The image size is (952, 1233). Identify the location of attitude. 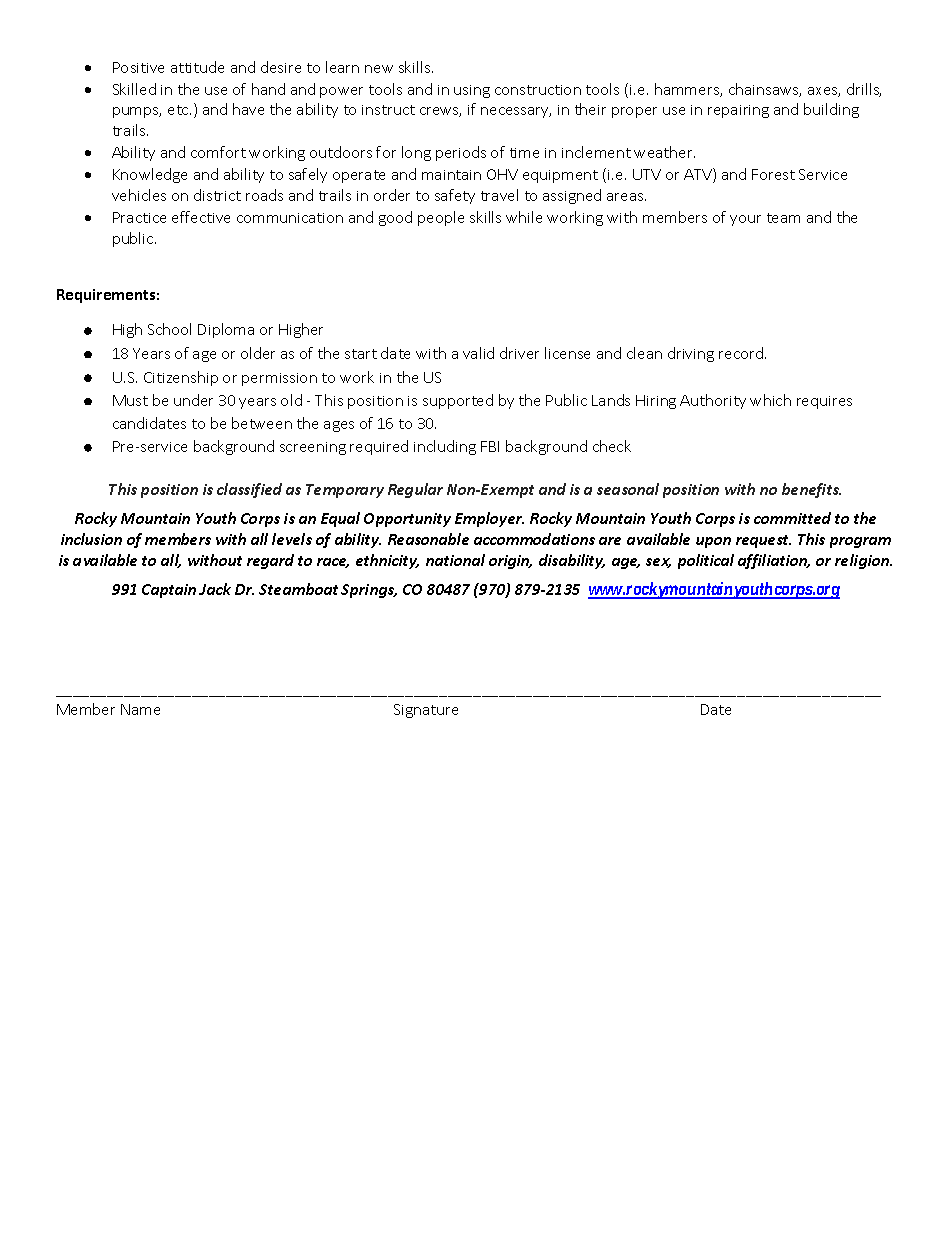
(197, 67).
